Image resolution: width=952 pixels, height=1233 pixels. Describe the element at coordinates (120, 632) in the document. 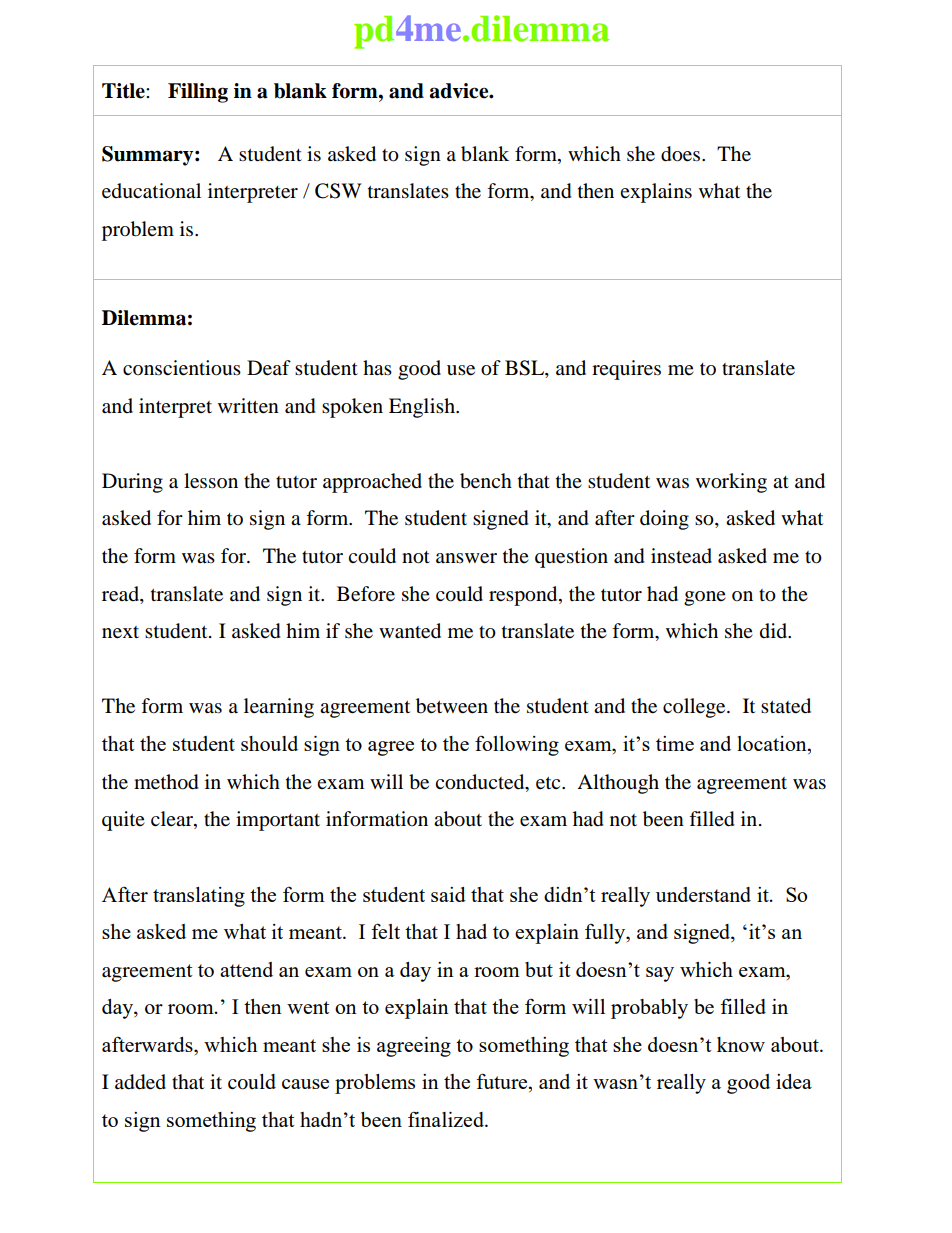

I see `next` at that location.
